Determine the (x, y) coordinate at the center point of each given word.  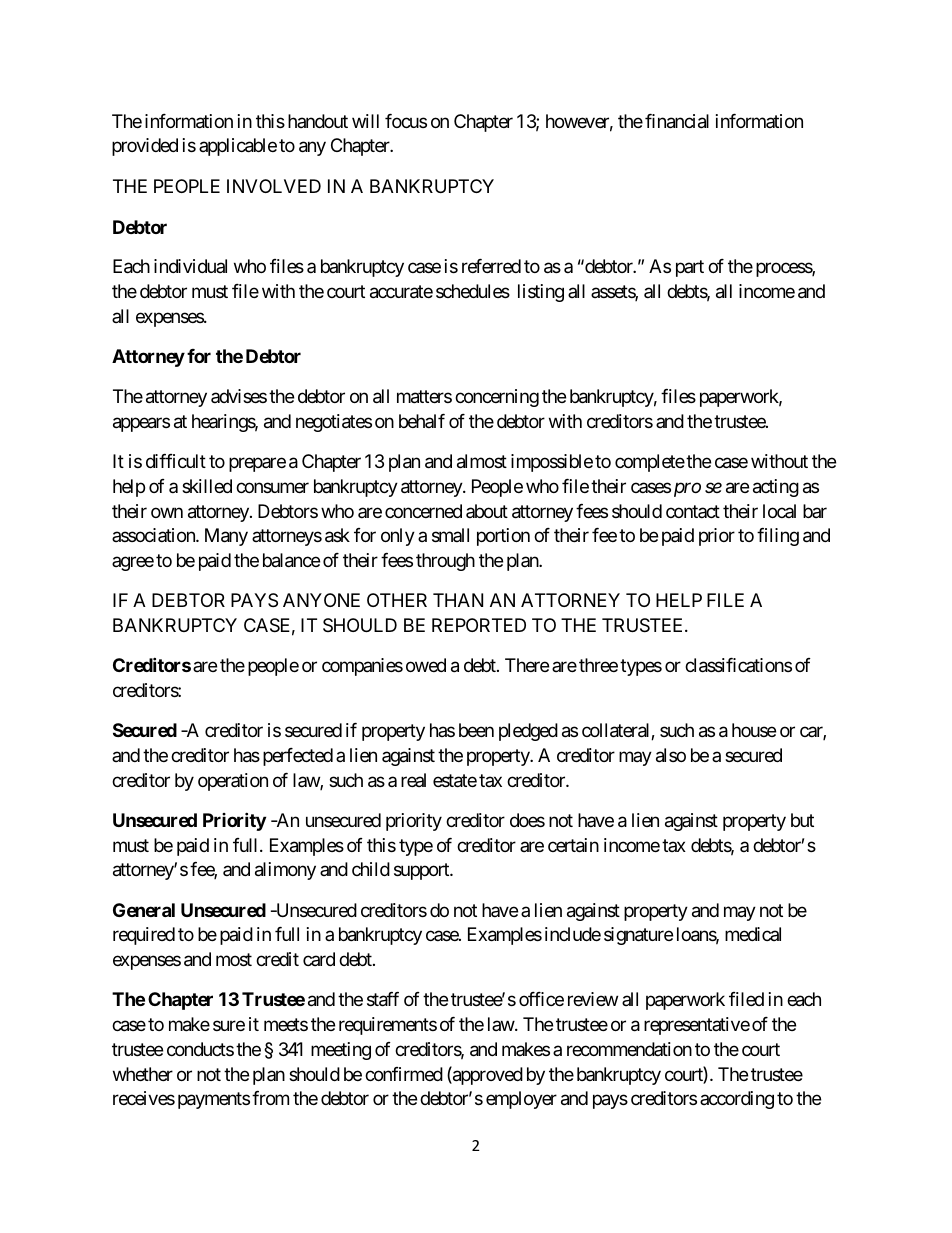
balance (291, 560)
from (270, 1098)
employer (521, 1100)
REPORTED (479, 625)
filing (778, 537)
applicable (238, 147)
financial (677, 121)
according (737, 1100)
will (365, 121)
